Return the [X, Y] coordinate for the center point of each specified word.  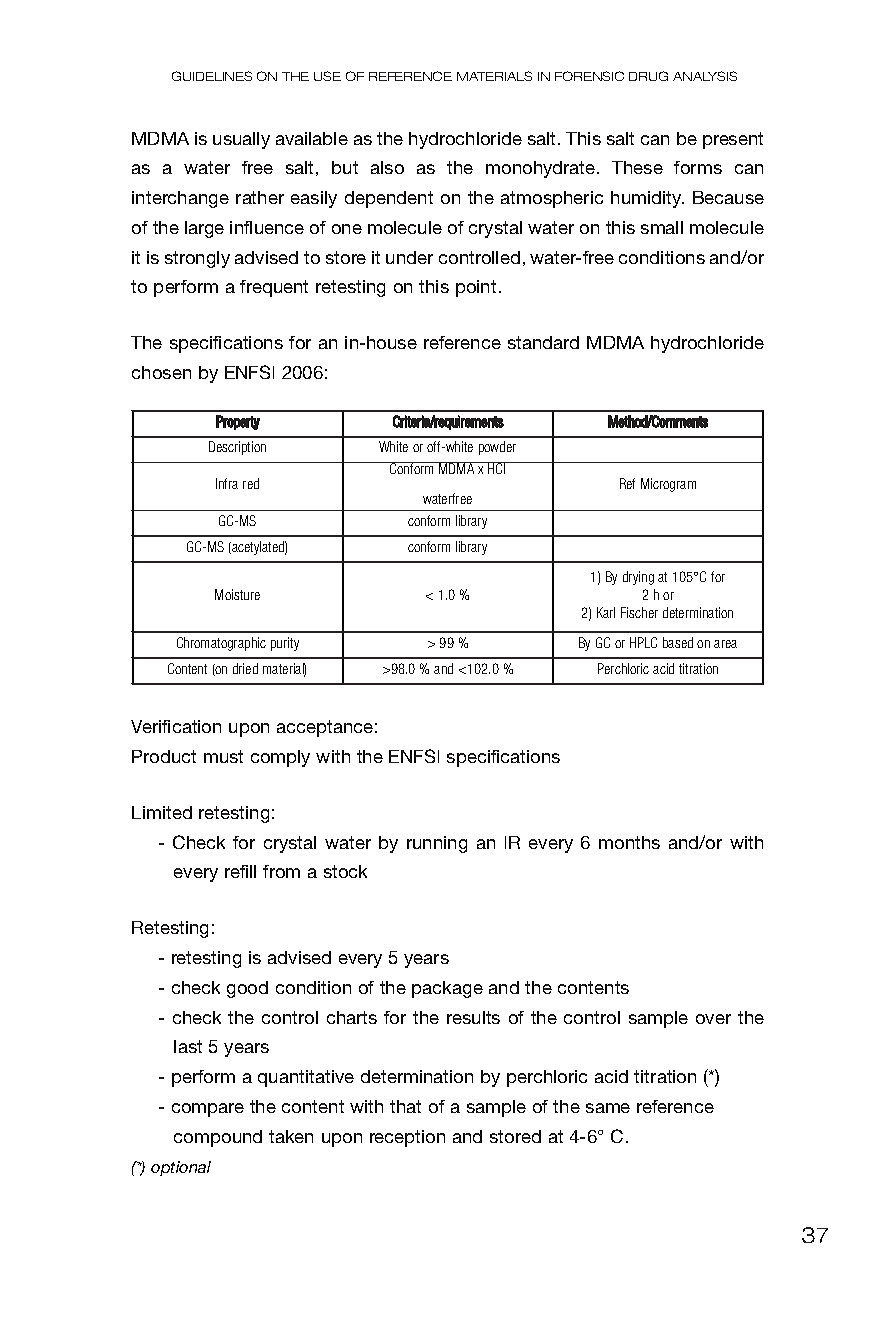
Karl [606, 612]
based [678, 642]
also [387, 167]
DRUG [648, 76]
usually [241, 140]
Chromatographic [221, 644]
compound [218, 1138]
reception [407, 1138]
